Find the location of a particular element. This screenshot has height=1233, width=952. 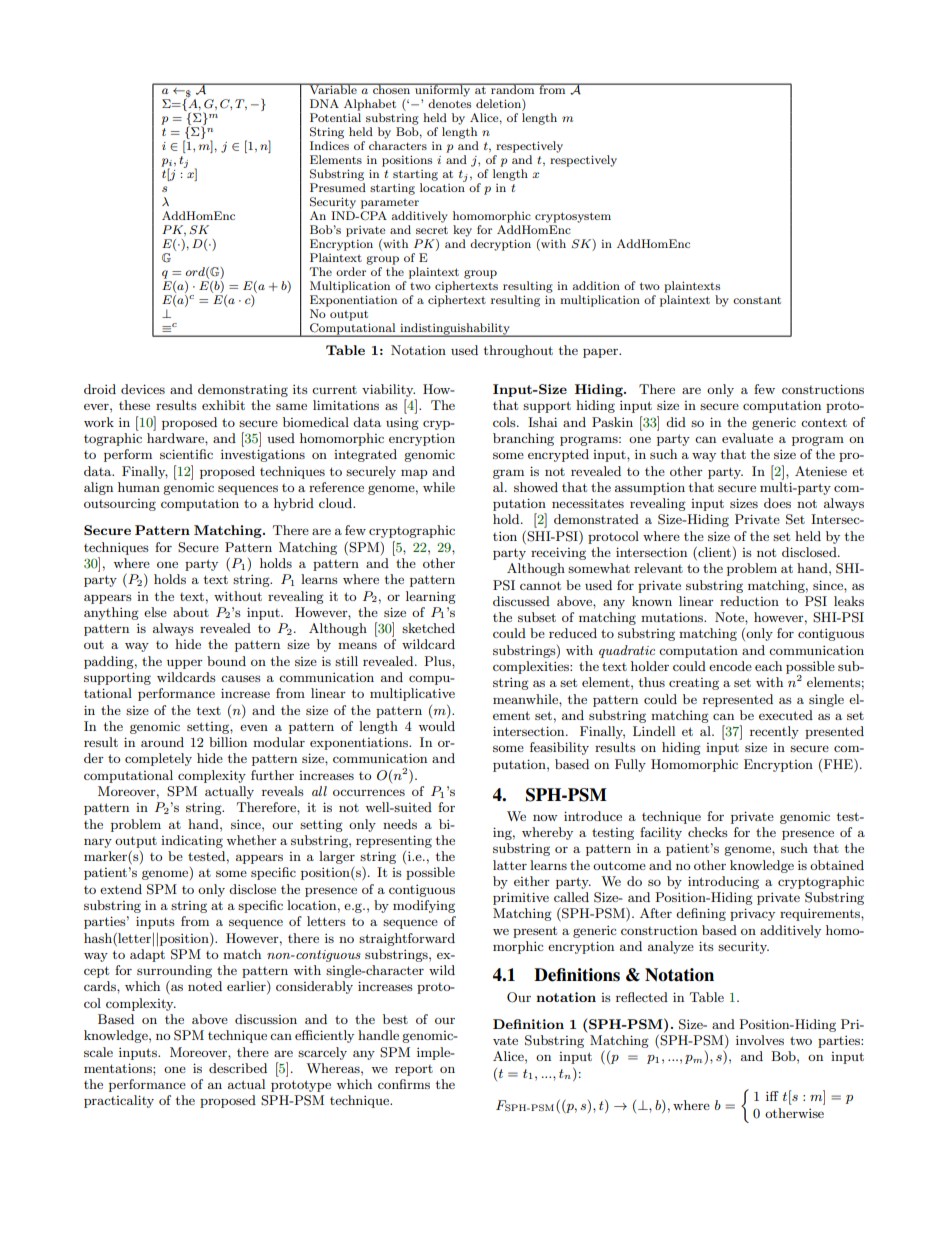

indicating is located at coordinates (192, 841).
